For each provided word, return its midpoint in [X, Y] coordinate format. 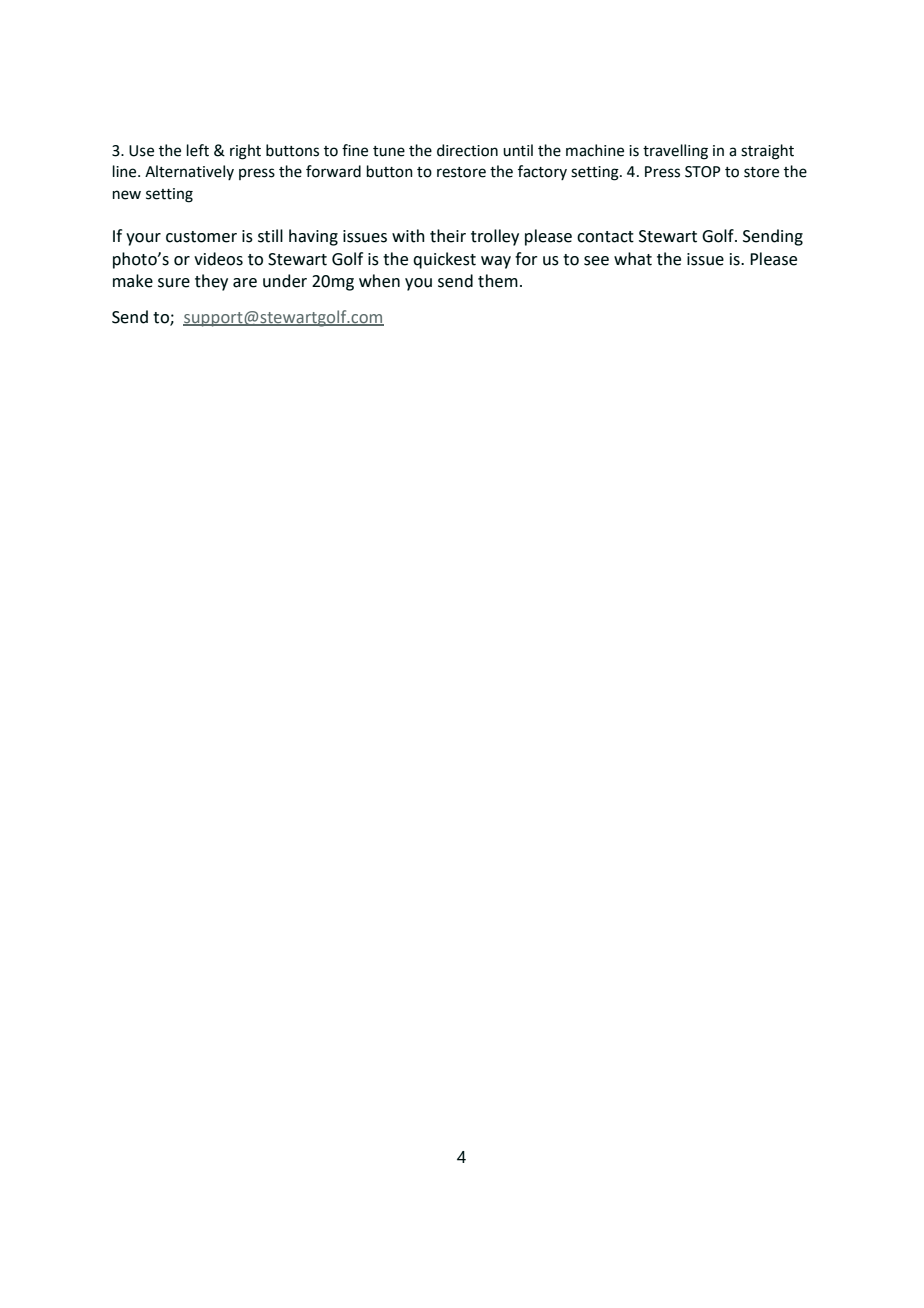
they [211, 282]
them [498, 281]
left [198, 150]
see [596, 261]
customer [201, 237]
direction [467, 150]
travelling [675, 152]
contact [605, 237]
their [448, 236]
